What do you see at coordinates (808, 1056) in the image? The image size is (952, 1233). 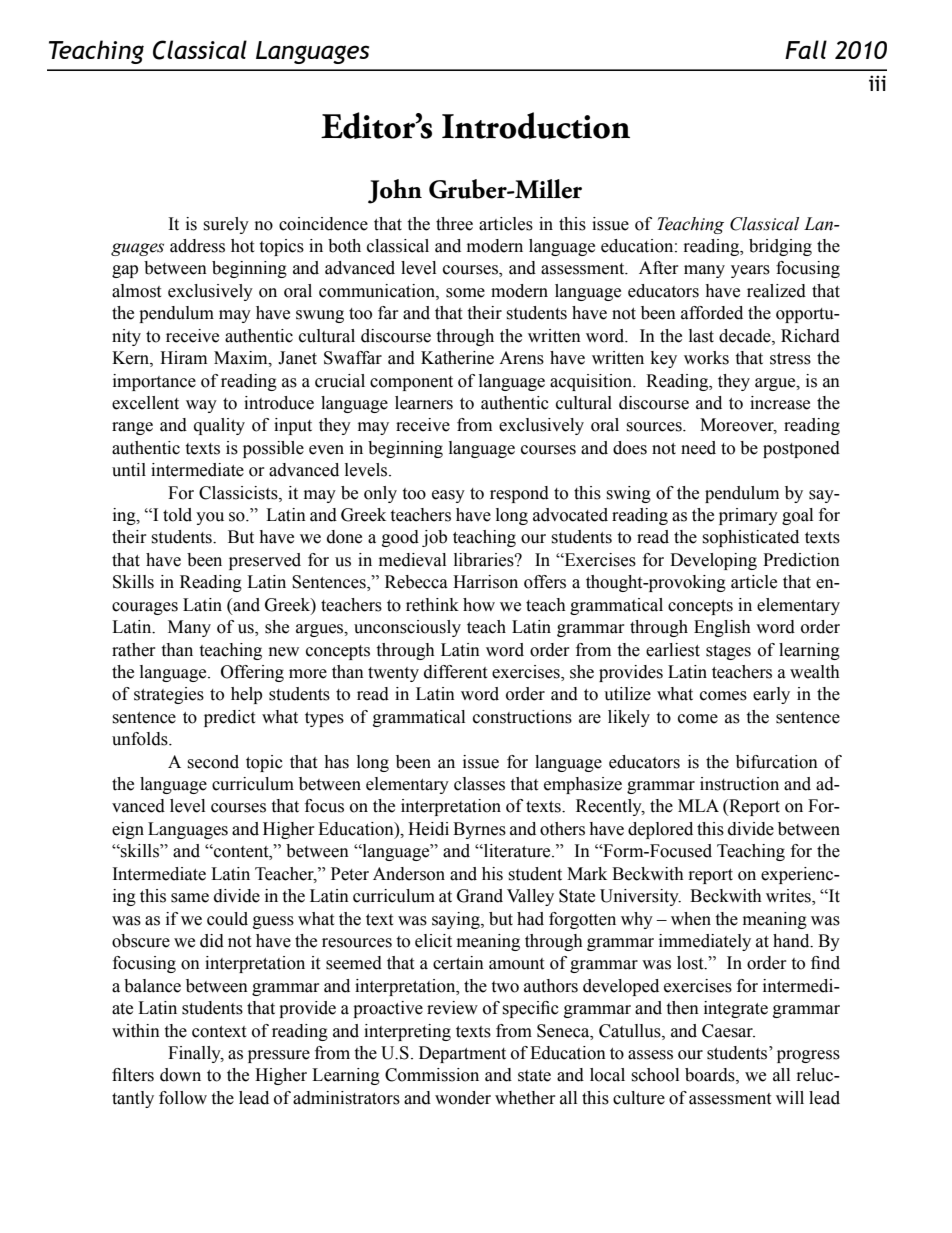 I see `progress` at bounding box center [808, 1056].
